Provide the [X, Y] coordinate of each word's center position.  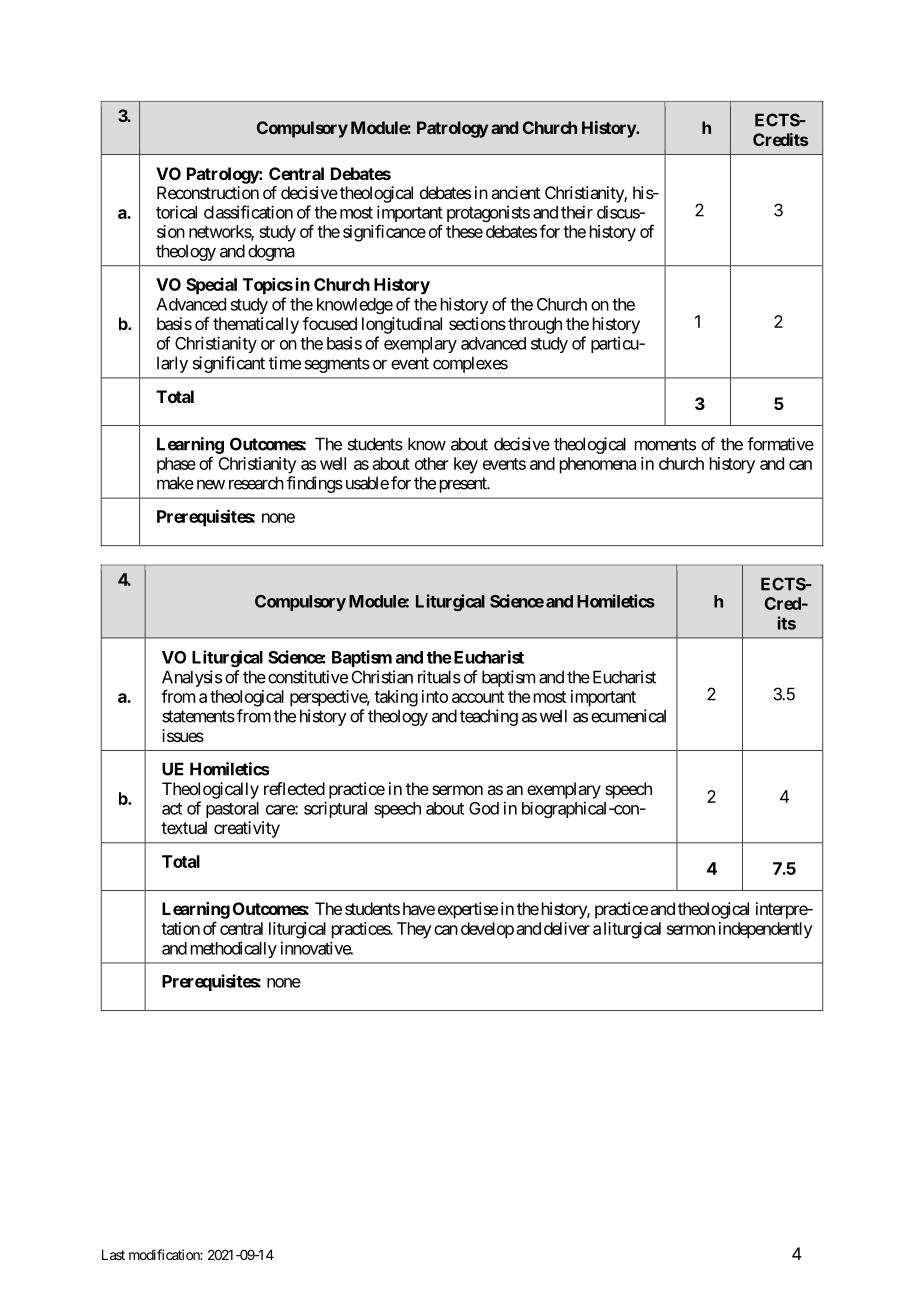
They [414, 930]
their [577, 212]
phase [176, 465]
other [432, 463]
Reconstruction [208, 192]
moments [665, 444]
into [435, 696]
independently [765, 930]
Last [113, 1255]
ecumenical [628, 716]
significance [384, 233]
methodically [234, 949]
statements [198, 716]
